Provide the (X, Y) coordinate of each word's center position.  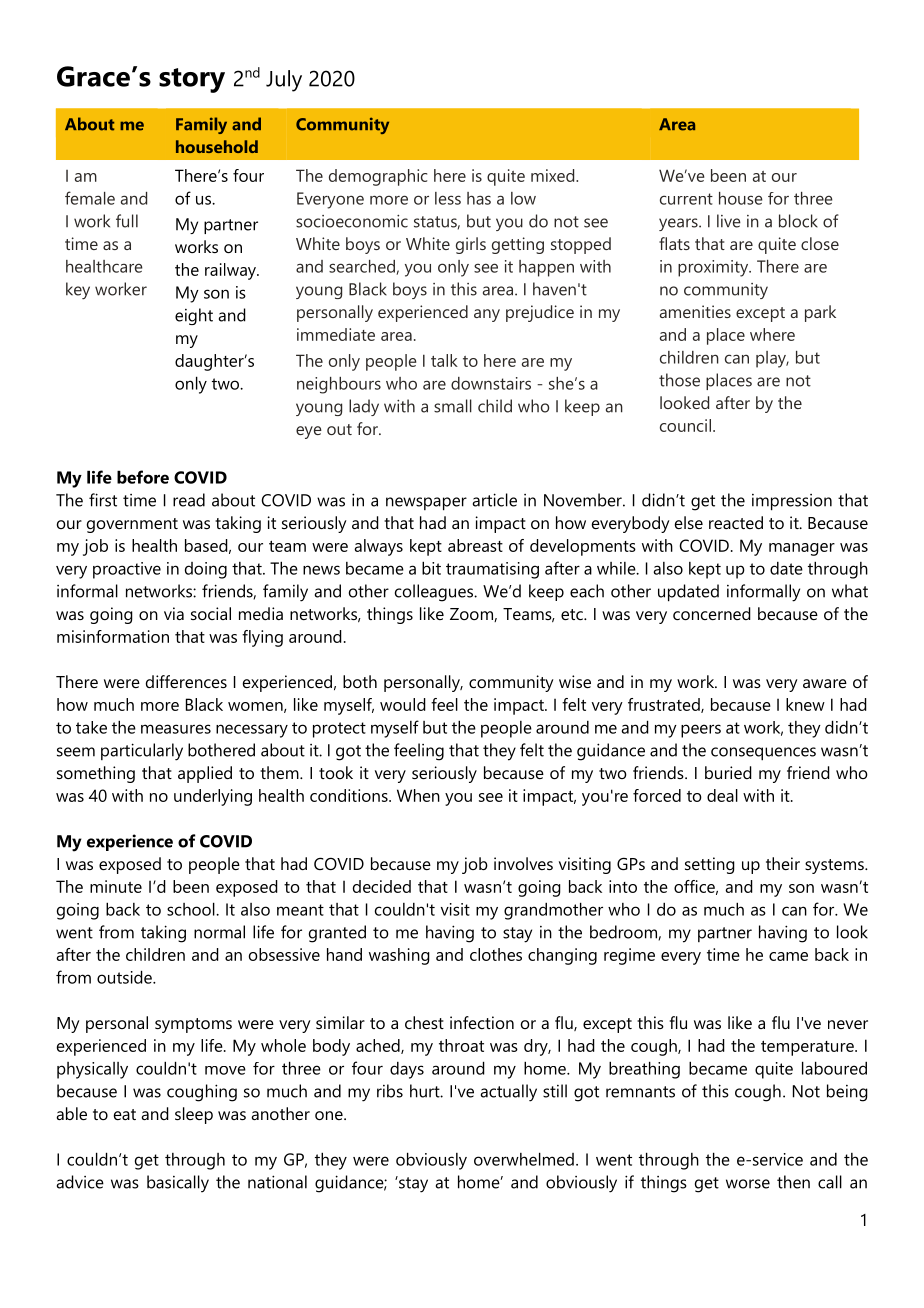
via (174, 613)
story (192, 80)
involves (523, 863)
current (686, 199)
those (679, 380)
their (783, 863)
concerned (712, 613)
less (448, 198)
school (192, 909)
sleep (194, 1115)
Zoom (472, 615)
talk (444, 360)
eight (194, 316)
